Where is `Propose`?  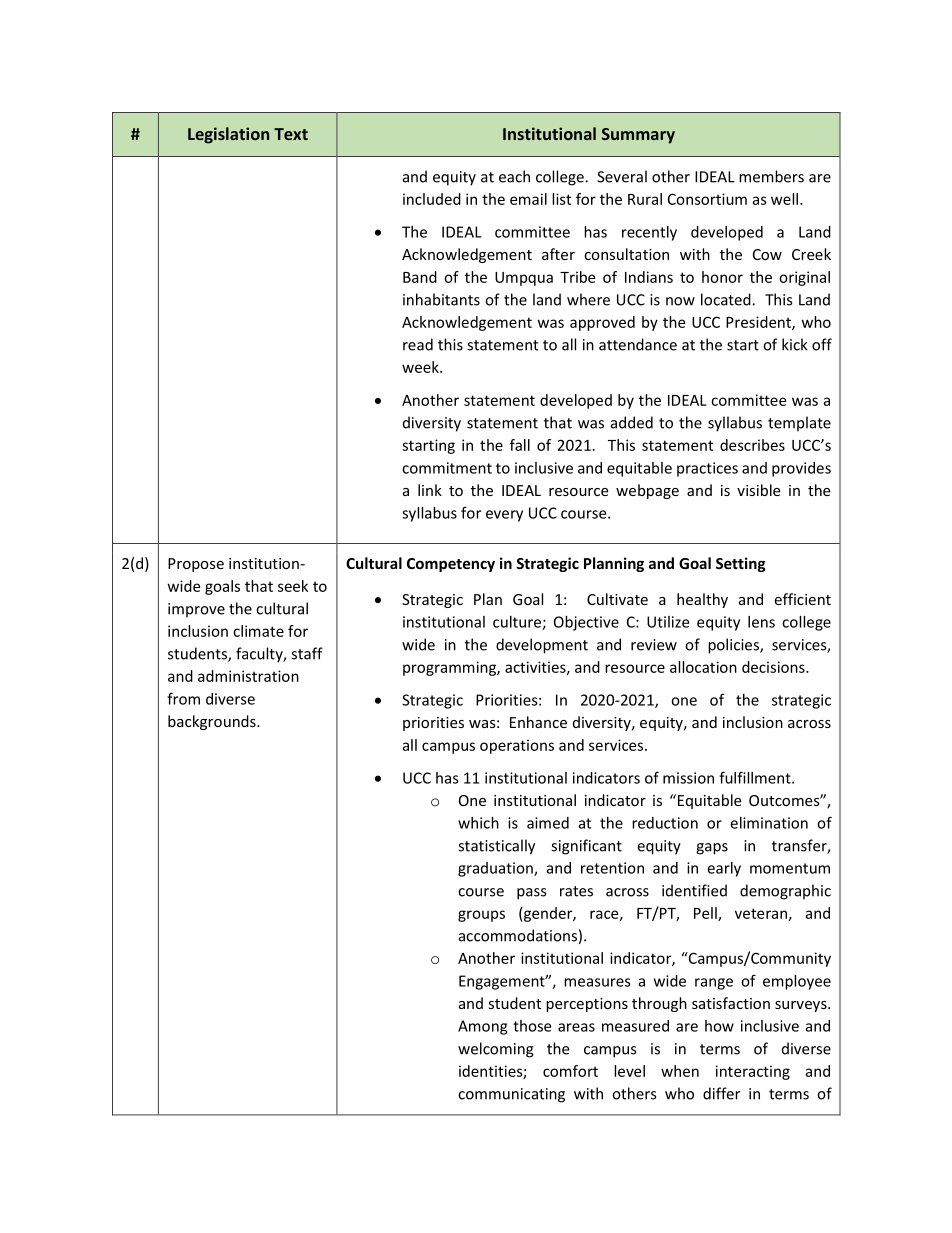 Propose is located at coordinates (196, 565).
